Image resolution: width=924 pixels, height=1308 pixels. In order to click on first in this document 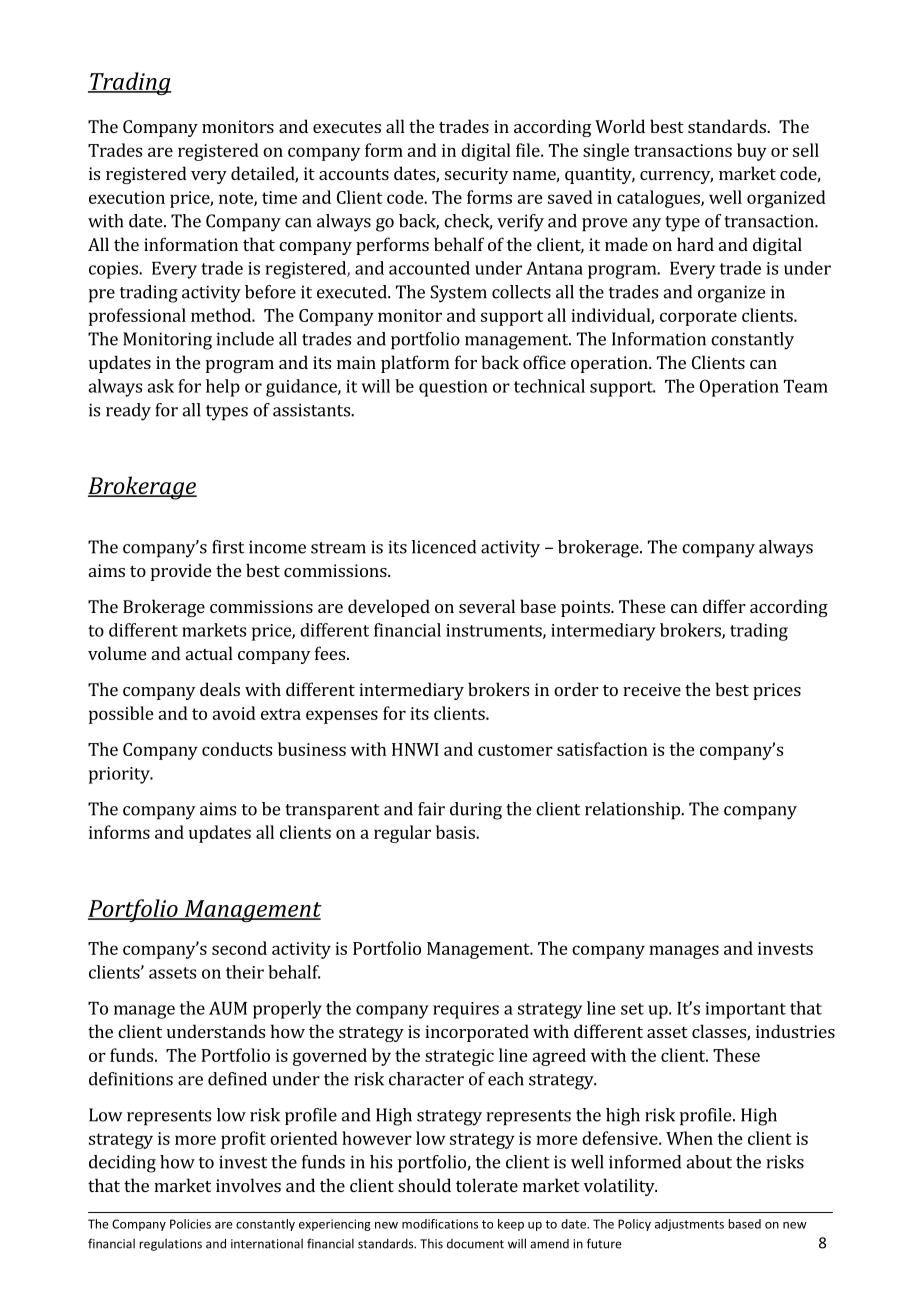, I will do `click(228, 547)`.
